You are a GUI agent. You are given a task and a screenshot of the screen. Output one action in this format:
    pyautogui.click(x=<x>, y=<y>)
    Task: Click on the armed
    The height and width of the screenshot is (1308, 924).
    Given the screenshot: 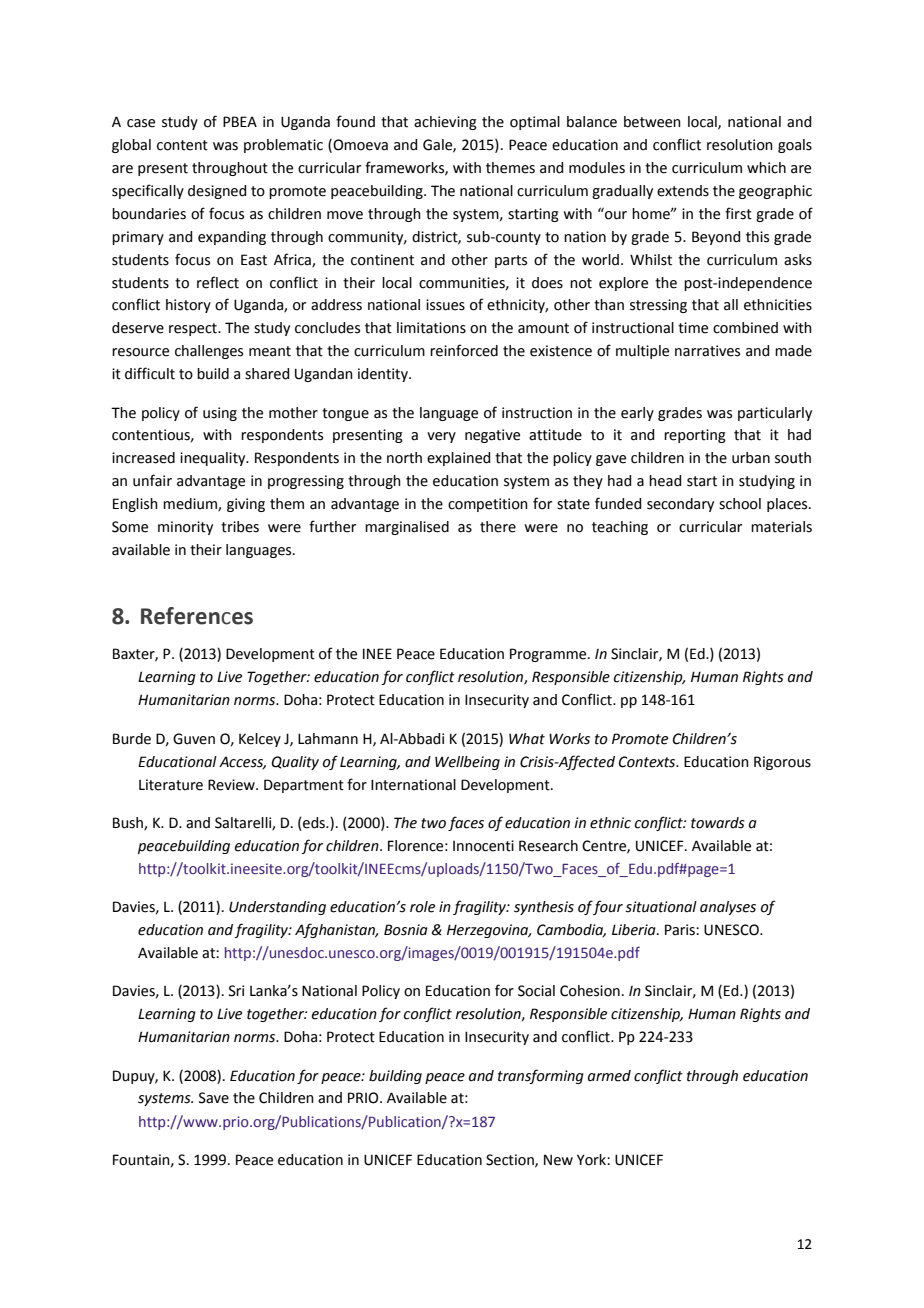 What is the action you would take?
    pyautogui.click(x=609, y=1076)
